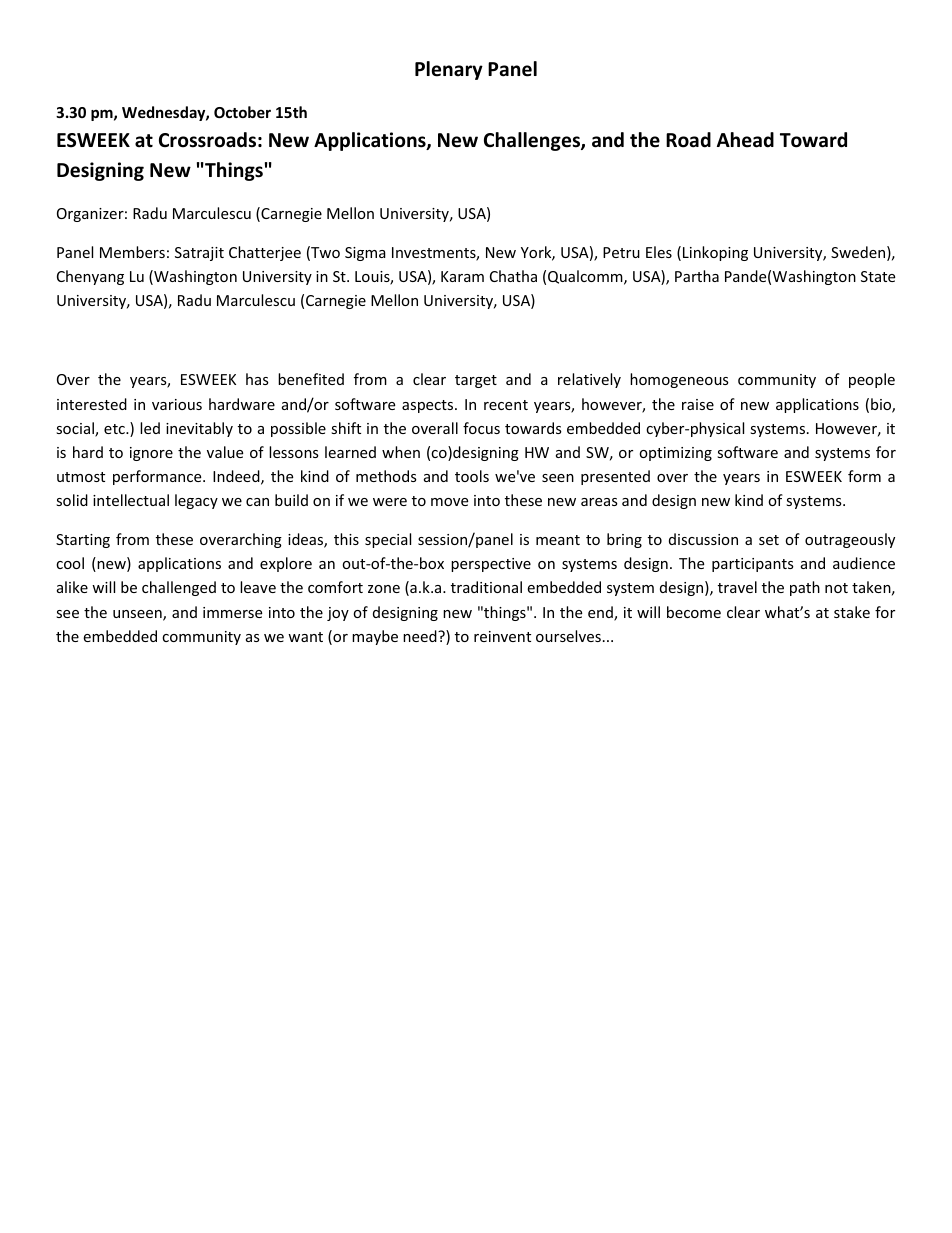 Image resolution: width=952 pixels, height=1233 pixels. What do you see at coordinates (242, 112) in the screenshot?
I see `October` at bounding box center [242, 112].
